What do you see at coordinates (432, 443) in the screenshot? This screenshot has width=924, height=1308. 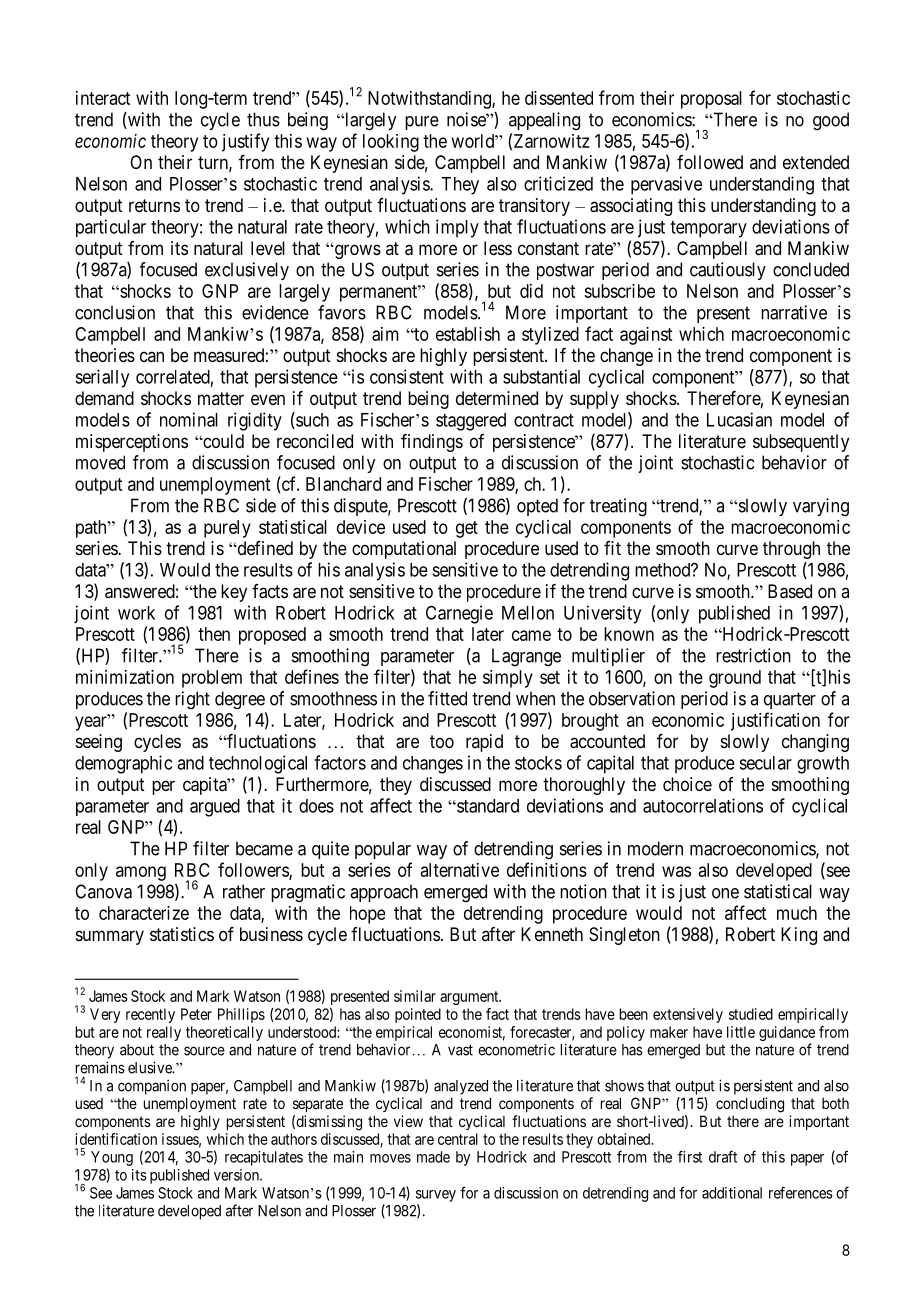 I see `findings` at bounding box center [432, 443].
